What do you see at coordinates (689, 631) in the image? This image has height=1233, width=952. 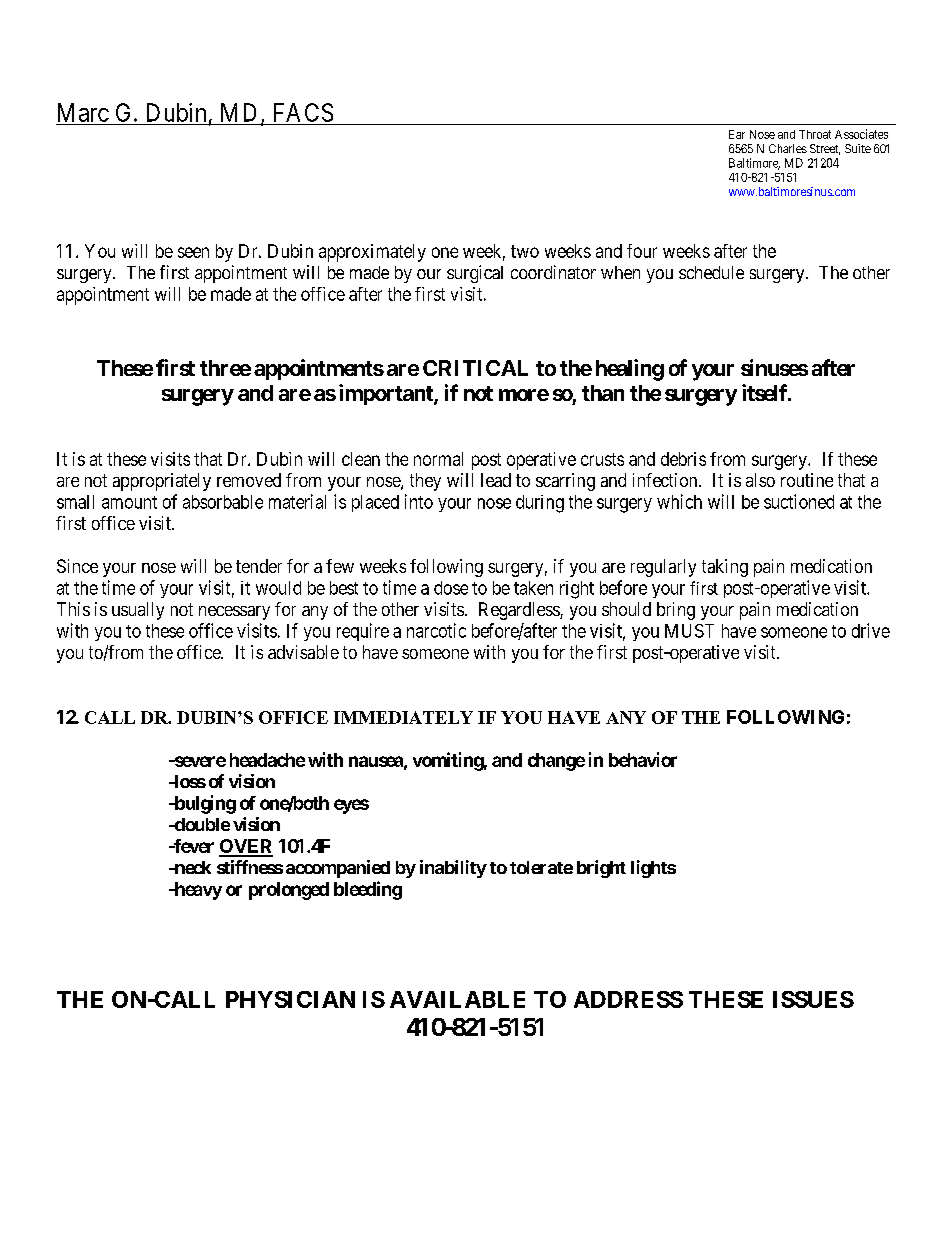 I see `MUST` at bounding box center [689, 631].
